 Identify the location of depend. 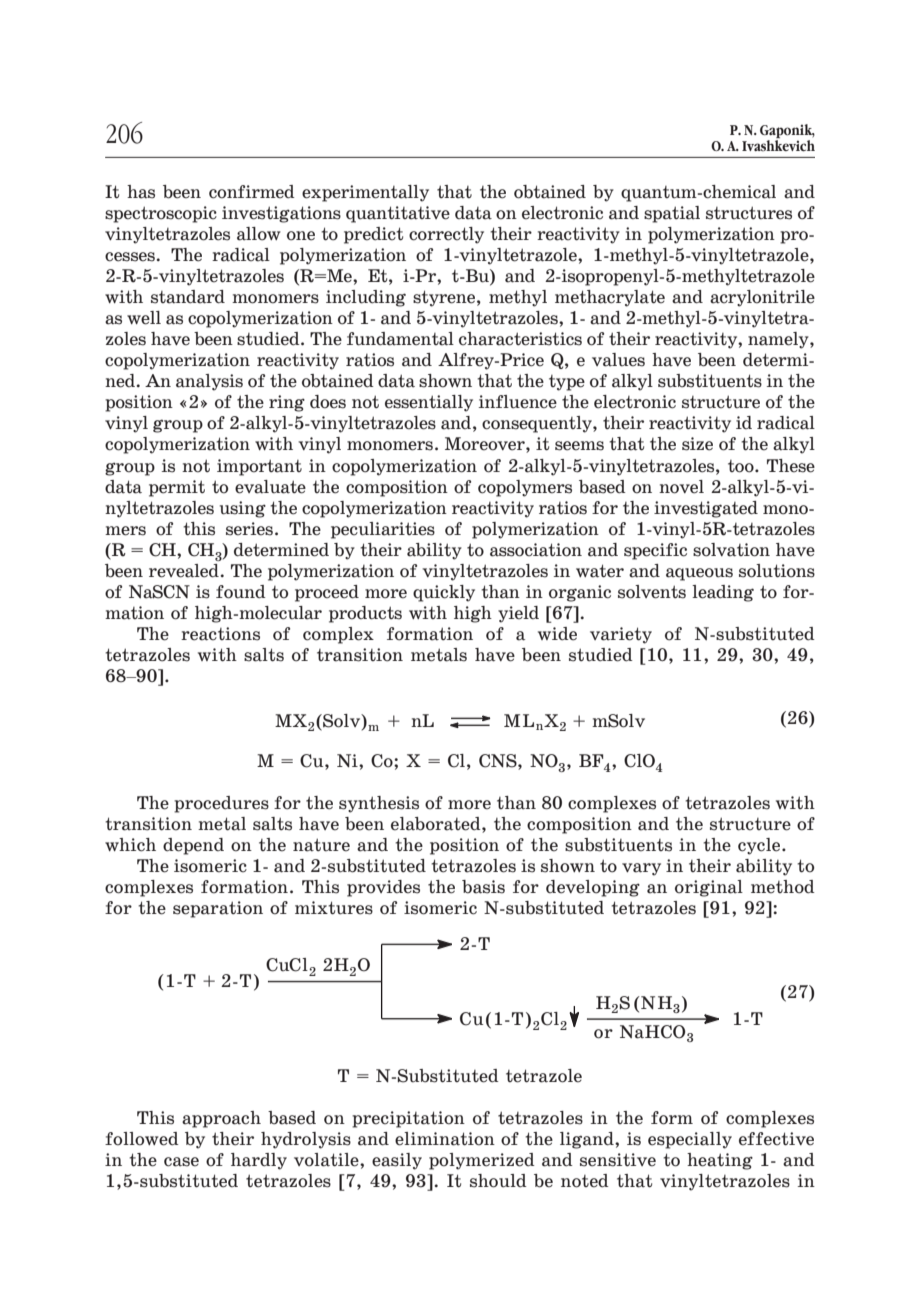
(193, 846).
